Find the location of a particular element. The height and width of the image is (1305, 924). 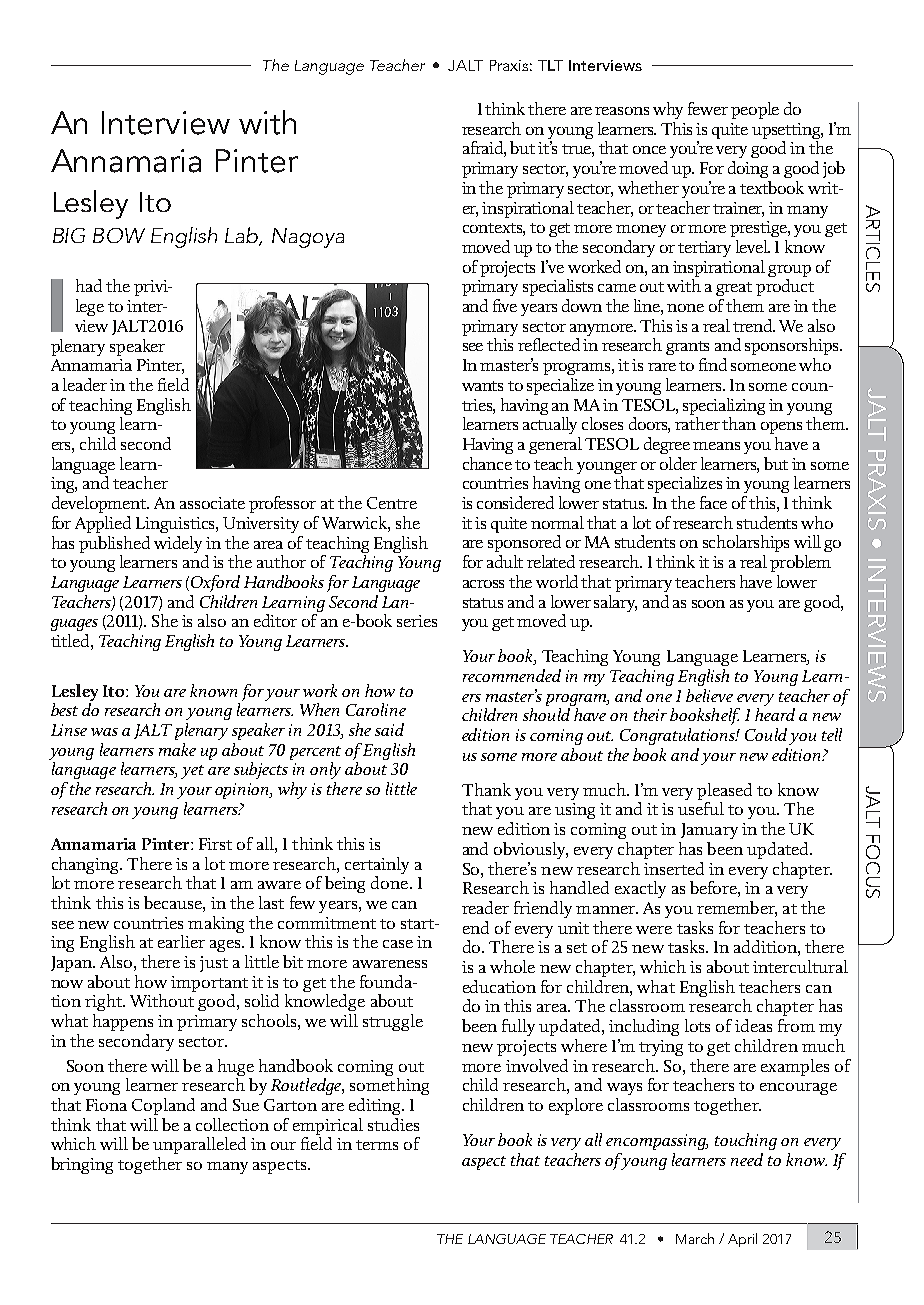

chance is located at coordinates (487, 463).
